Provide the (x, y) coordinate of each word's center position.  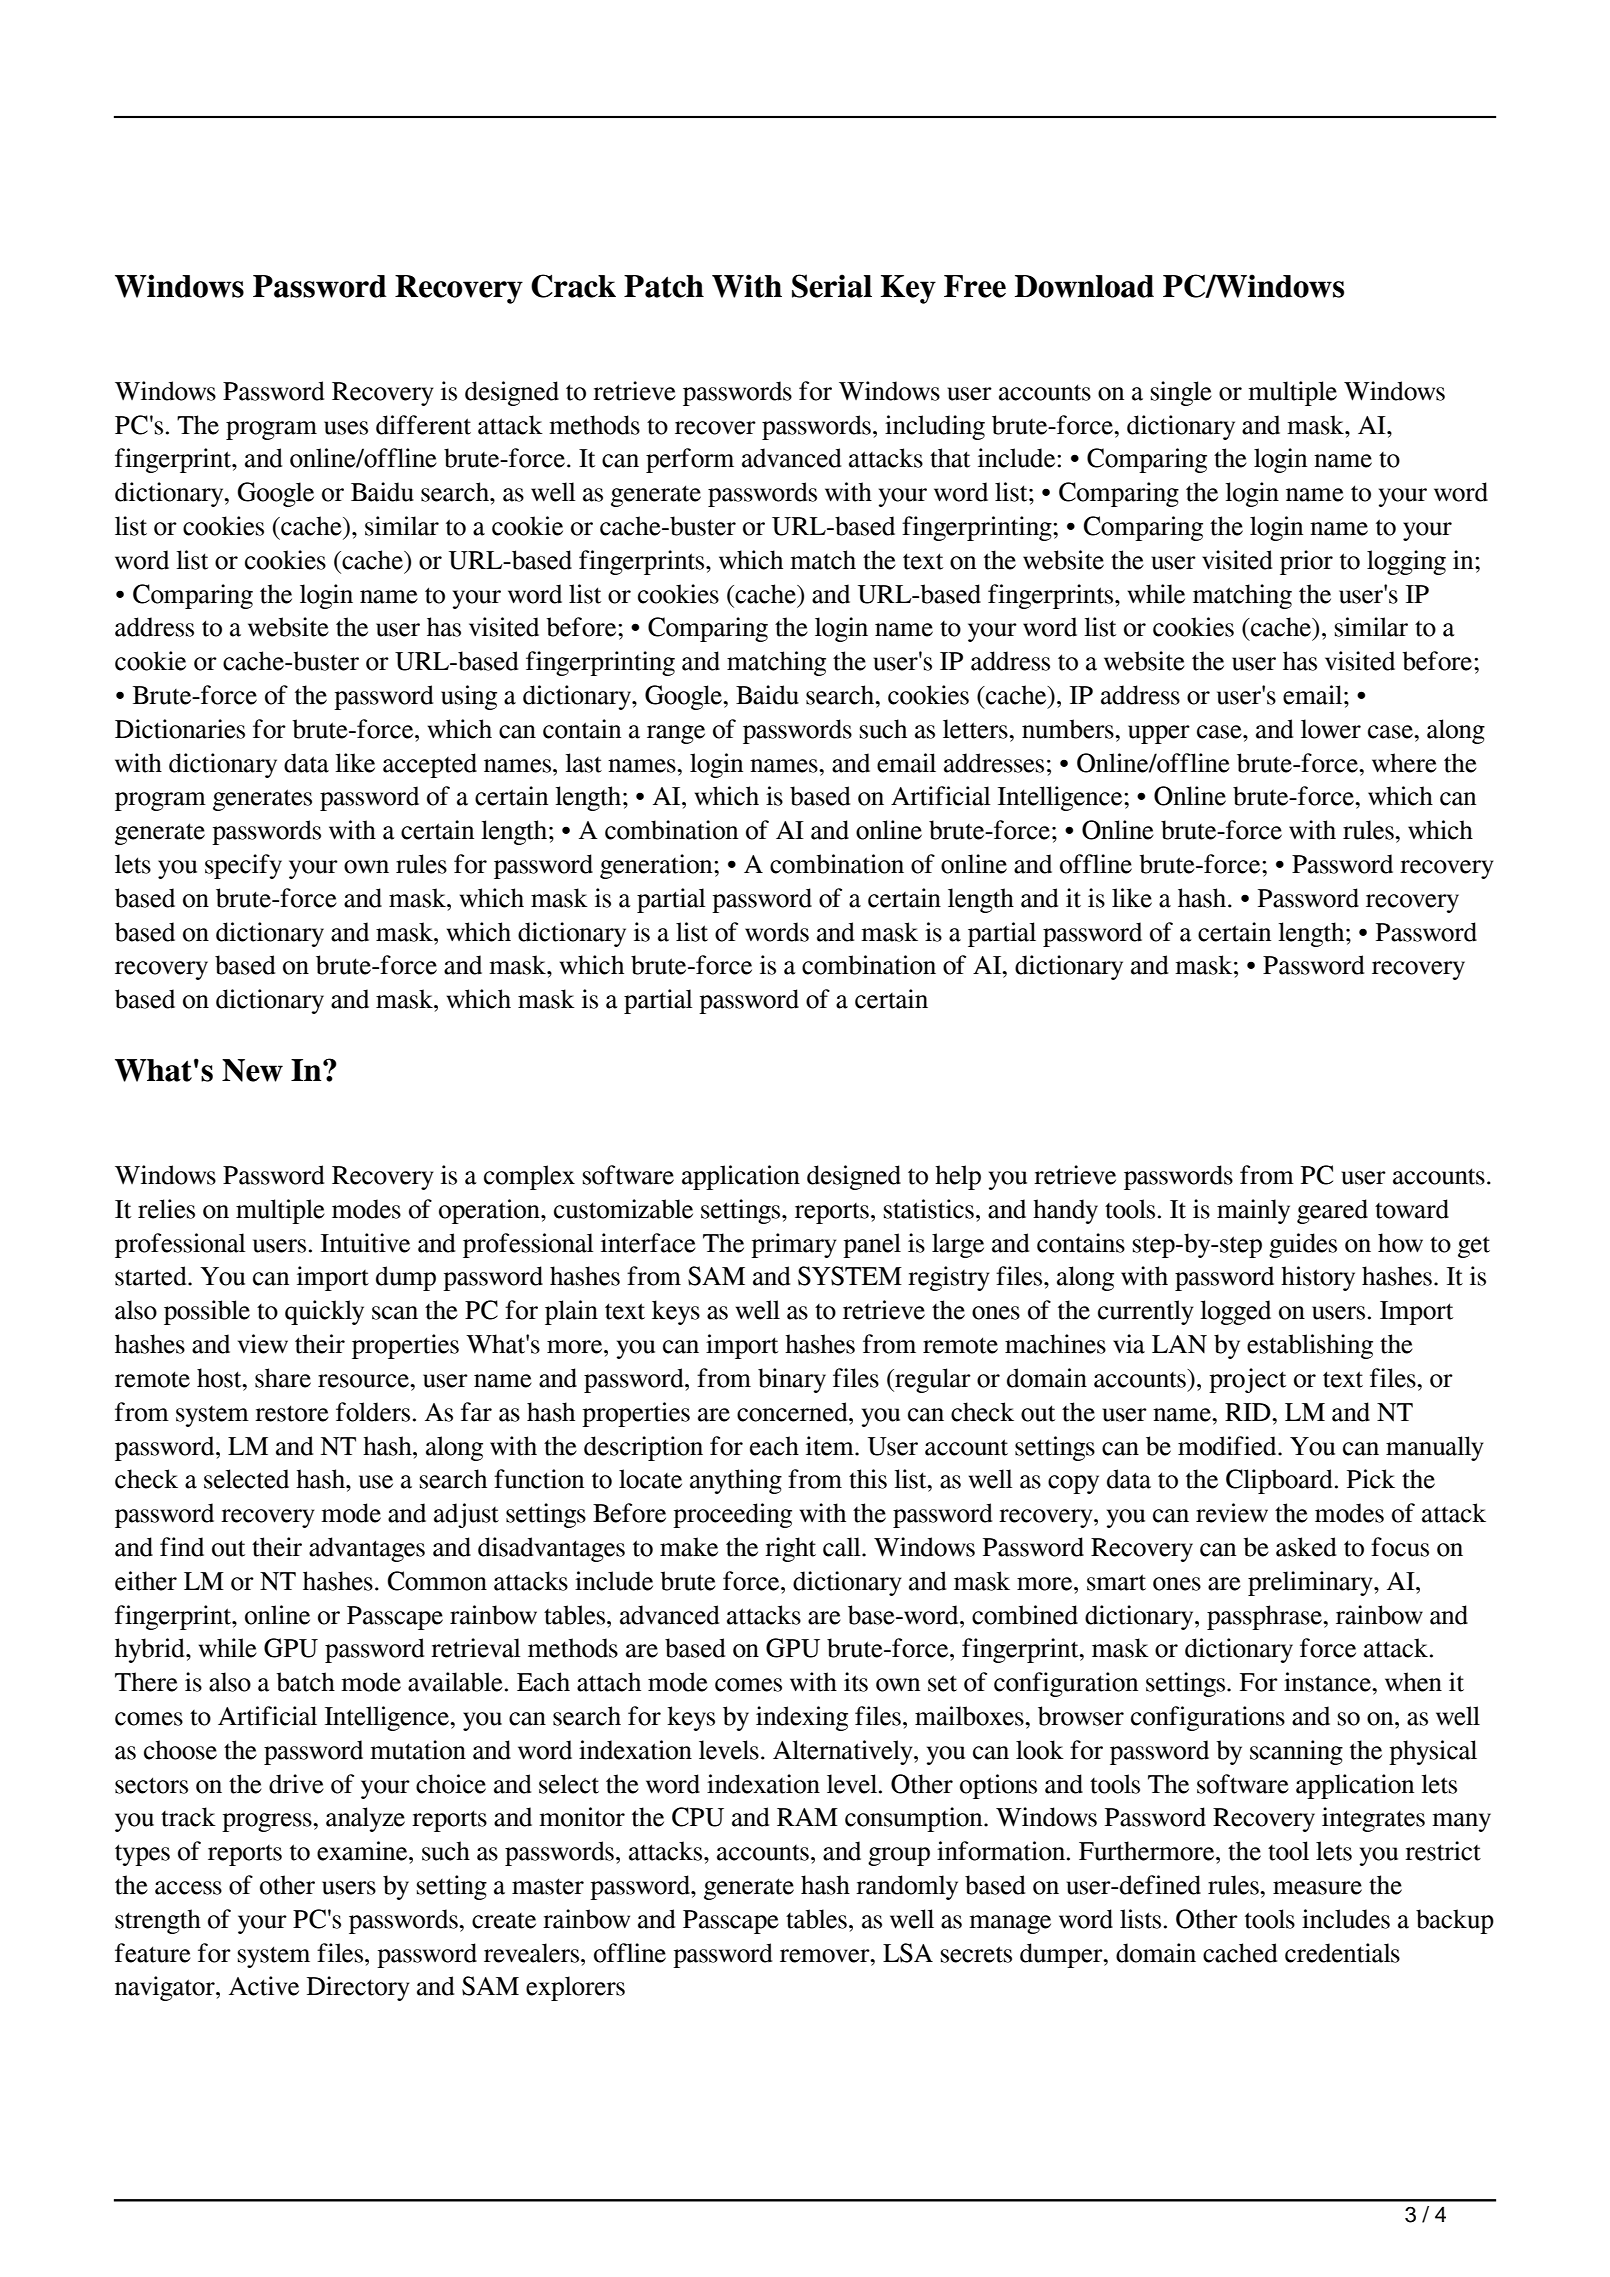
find (182, 1547)
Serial (832, 286)
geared (1332, 1211)
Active (264, 1986)
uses (346, 428)
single (1181, 393)
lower (1331, 729)
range (676, 734)
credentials (1342, 1953)
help (958, 1177)
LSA (908, 1953)
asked (1306, 1547)
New (252, 1070)
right (790, 1549)
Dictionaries (180, 729)
